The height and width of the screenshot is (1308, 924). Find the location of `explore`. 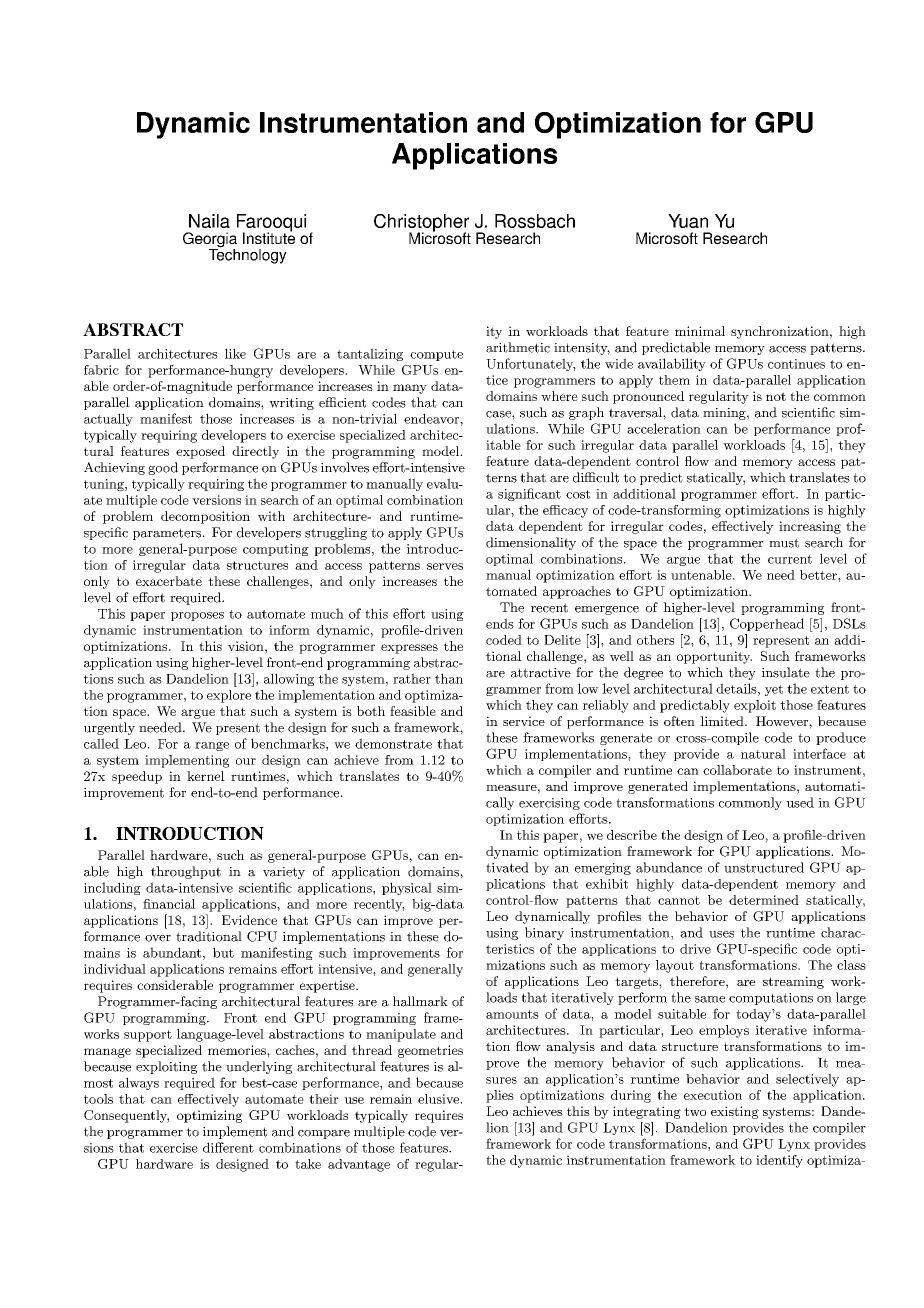

explore is located at coordinates (229, 696).
